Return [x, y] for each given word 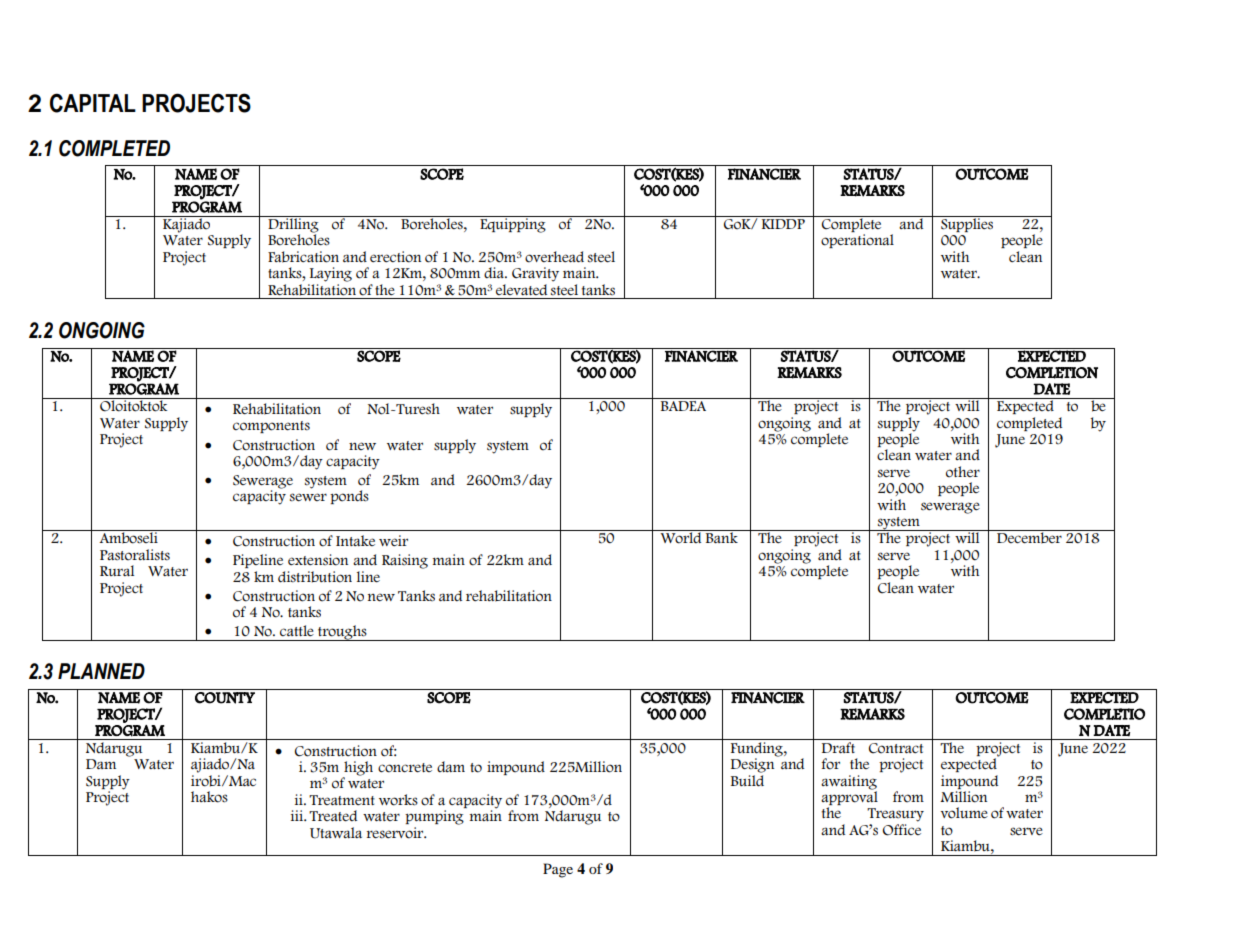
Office [902, 830]
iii [298, 815]
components [271, 427]
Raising [405, 561]
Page [558, 870]
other [963, 472]
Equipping [513, 224]
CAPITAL [93, 103]
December [1029, 537]
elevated [521, 289]
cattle [297, 631]
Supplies [967, 224]
